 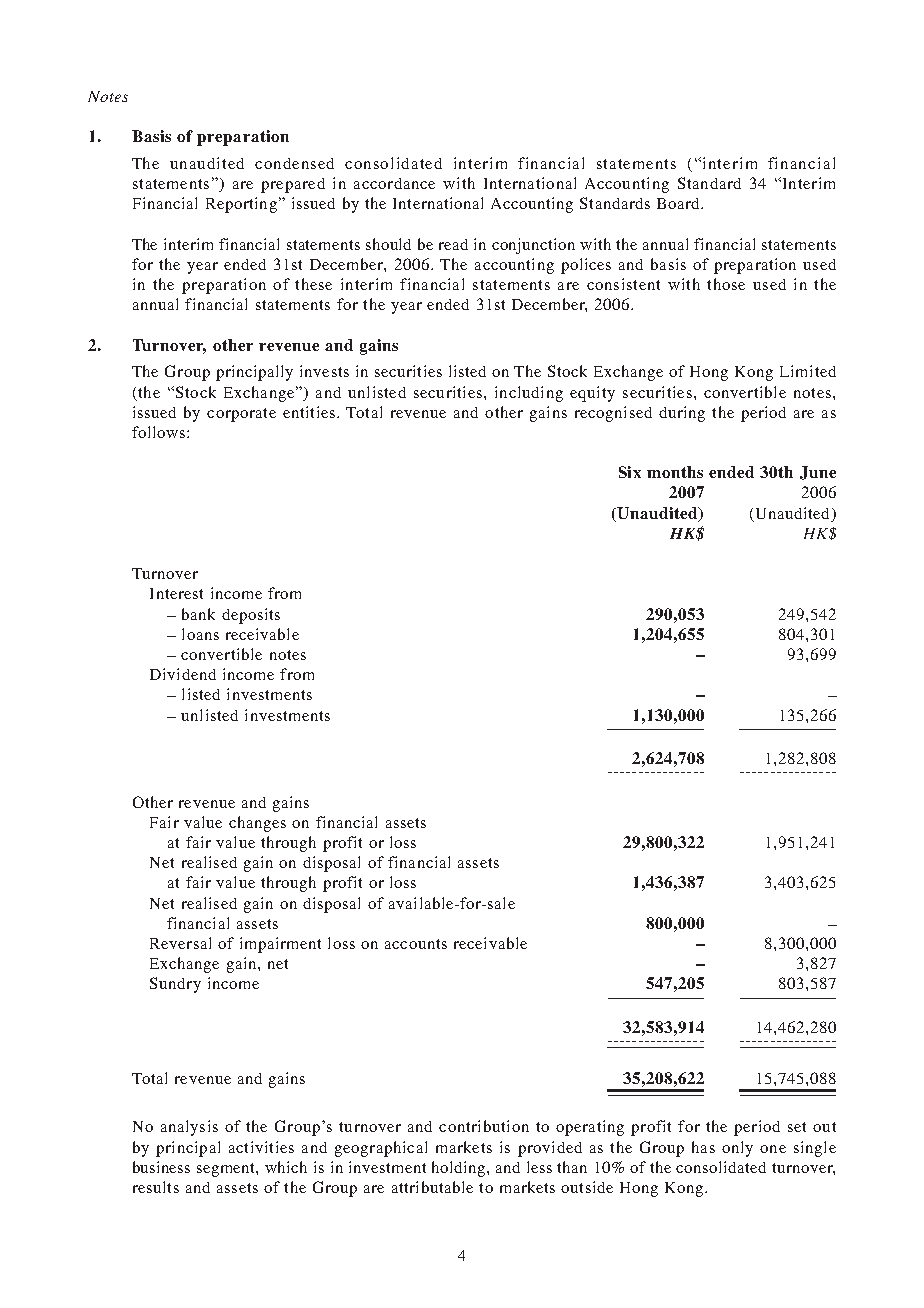 I want to click on Board, so click(x=679, y=203).
